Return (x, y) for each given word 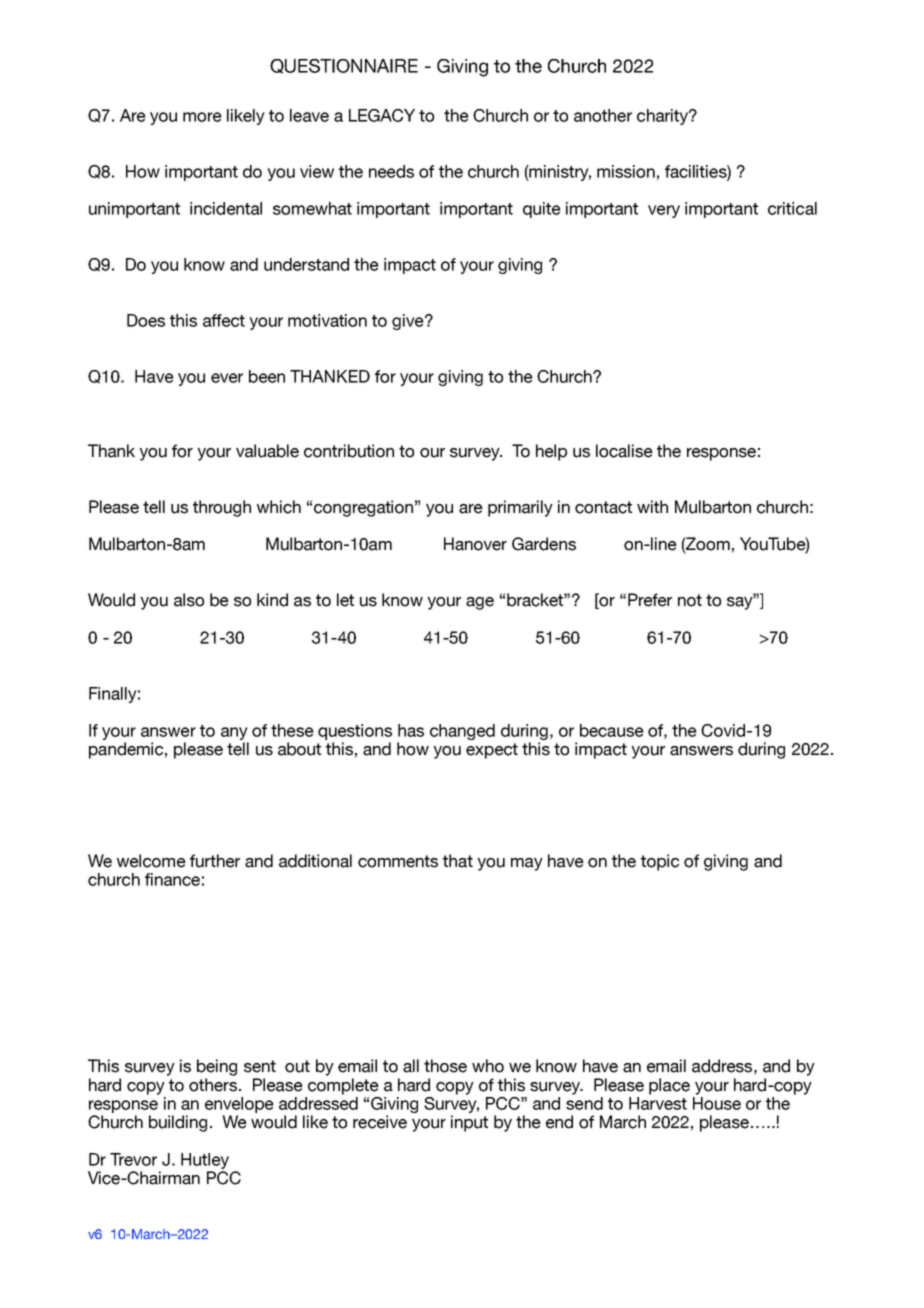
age (480, 603)
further (215, 861)
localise (624, 451)
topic (660, 862)
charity (663, 117)
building (178, 1123)
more (202, 117)
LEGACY (382, 115)
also (189, 600)
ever (227, 378)
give (409, 322)
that (458, 861)
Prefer (650, 600)
